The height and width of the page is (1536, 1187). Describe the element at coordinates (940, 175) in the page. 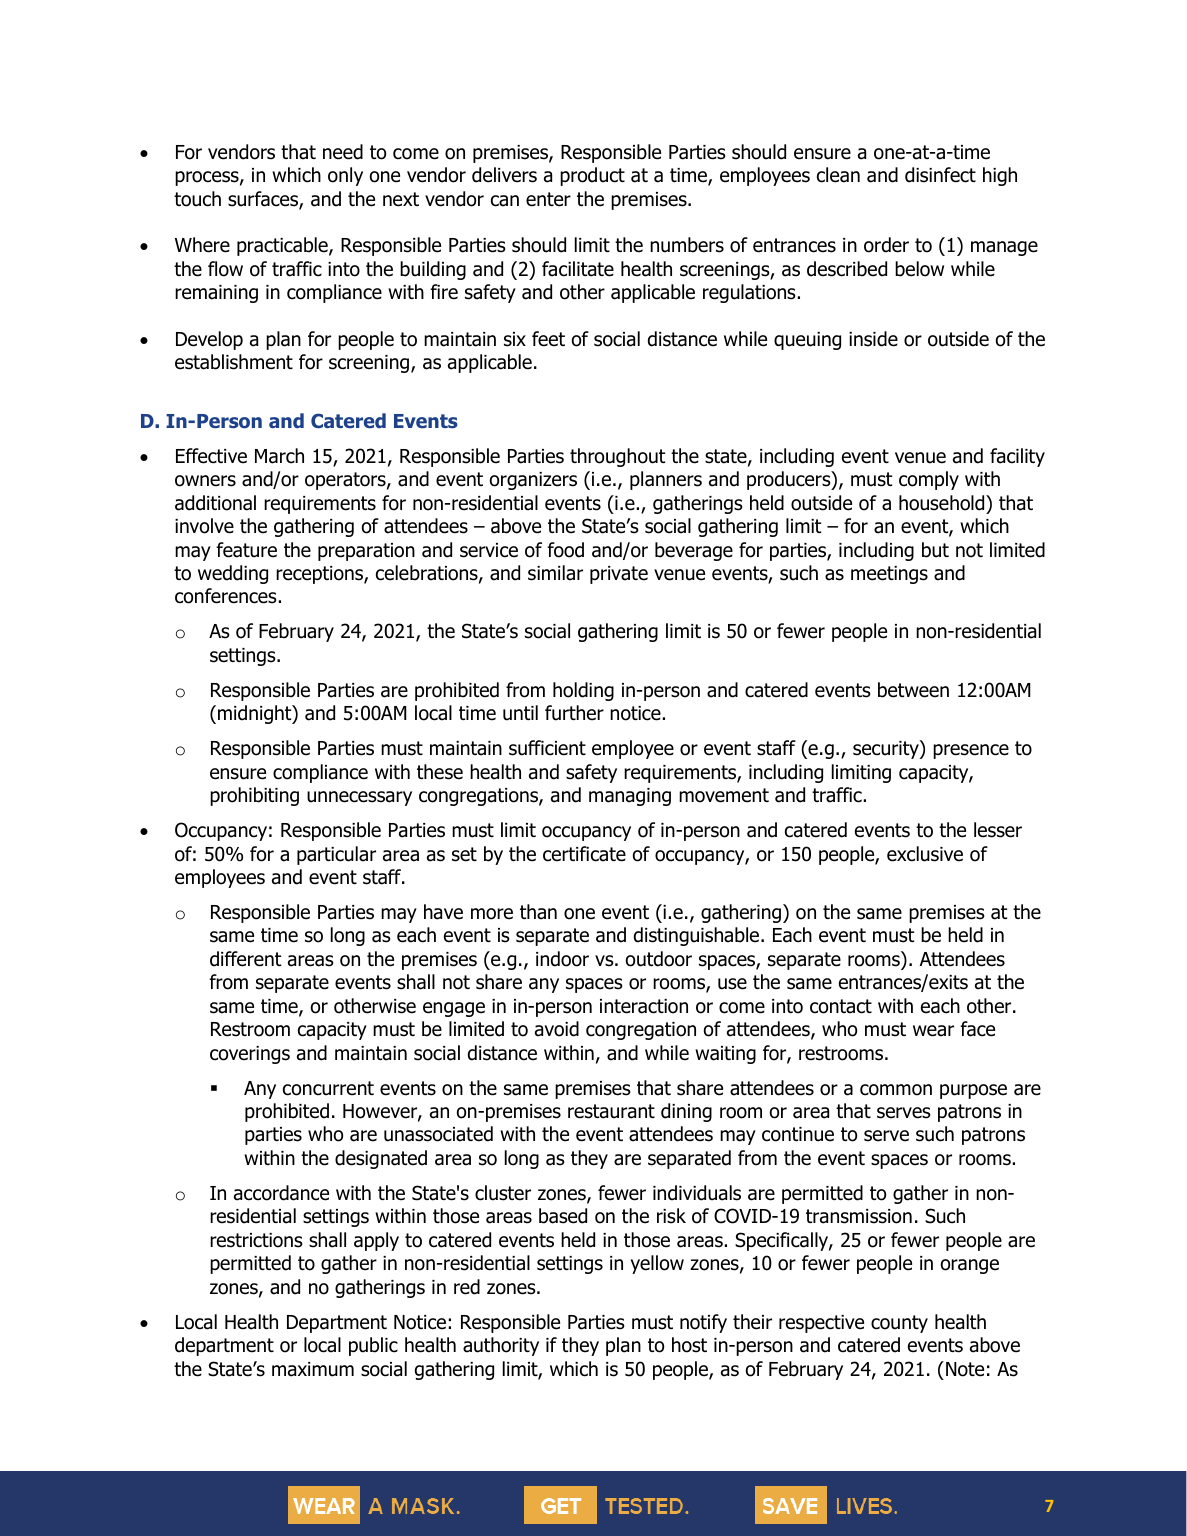

I see `disinfect` at that location.
